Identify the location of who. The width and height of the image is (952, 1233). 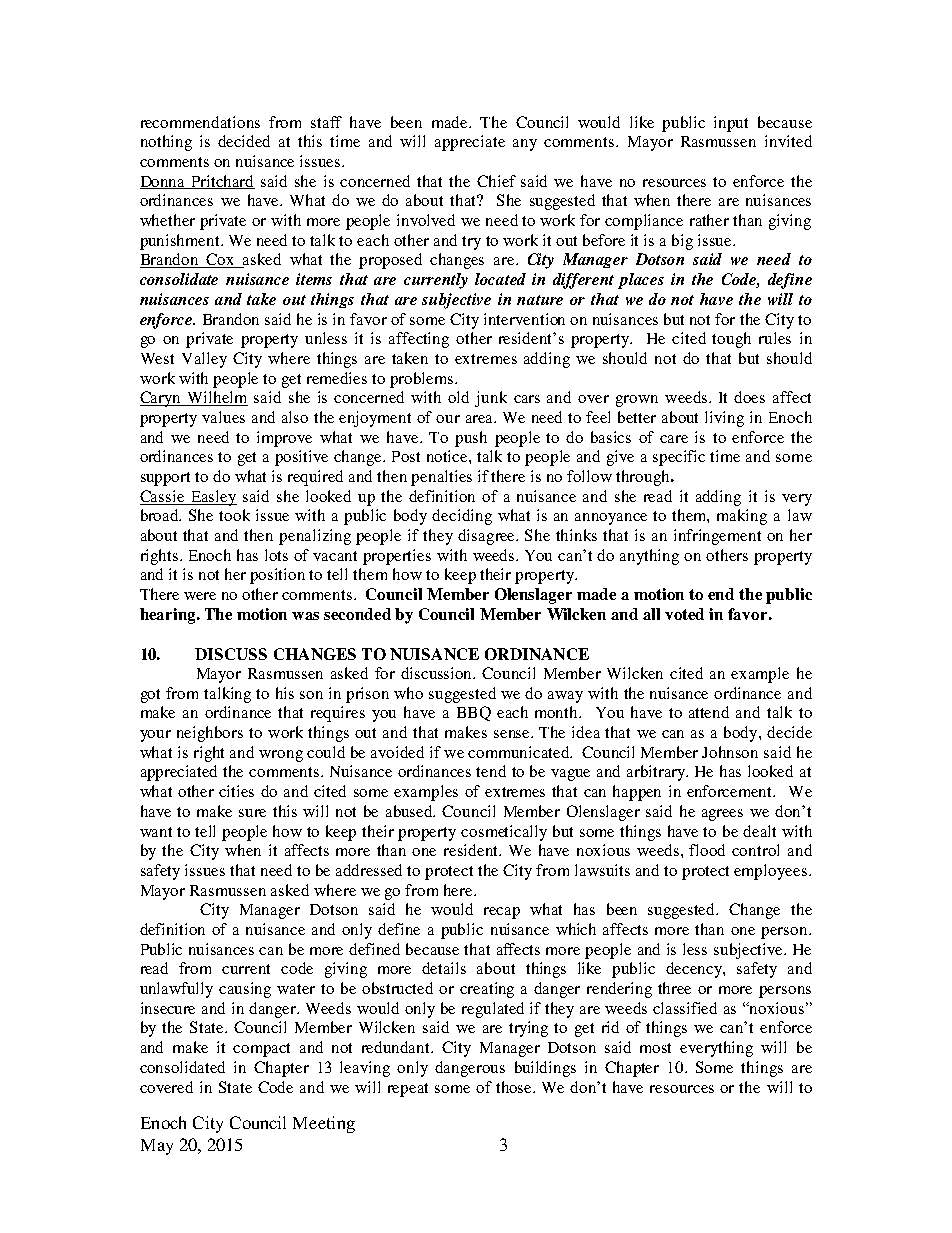
(408, 693).
